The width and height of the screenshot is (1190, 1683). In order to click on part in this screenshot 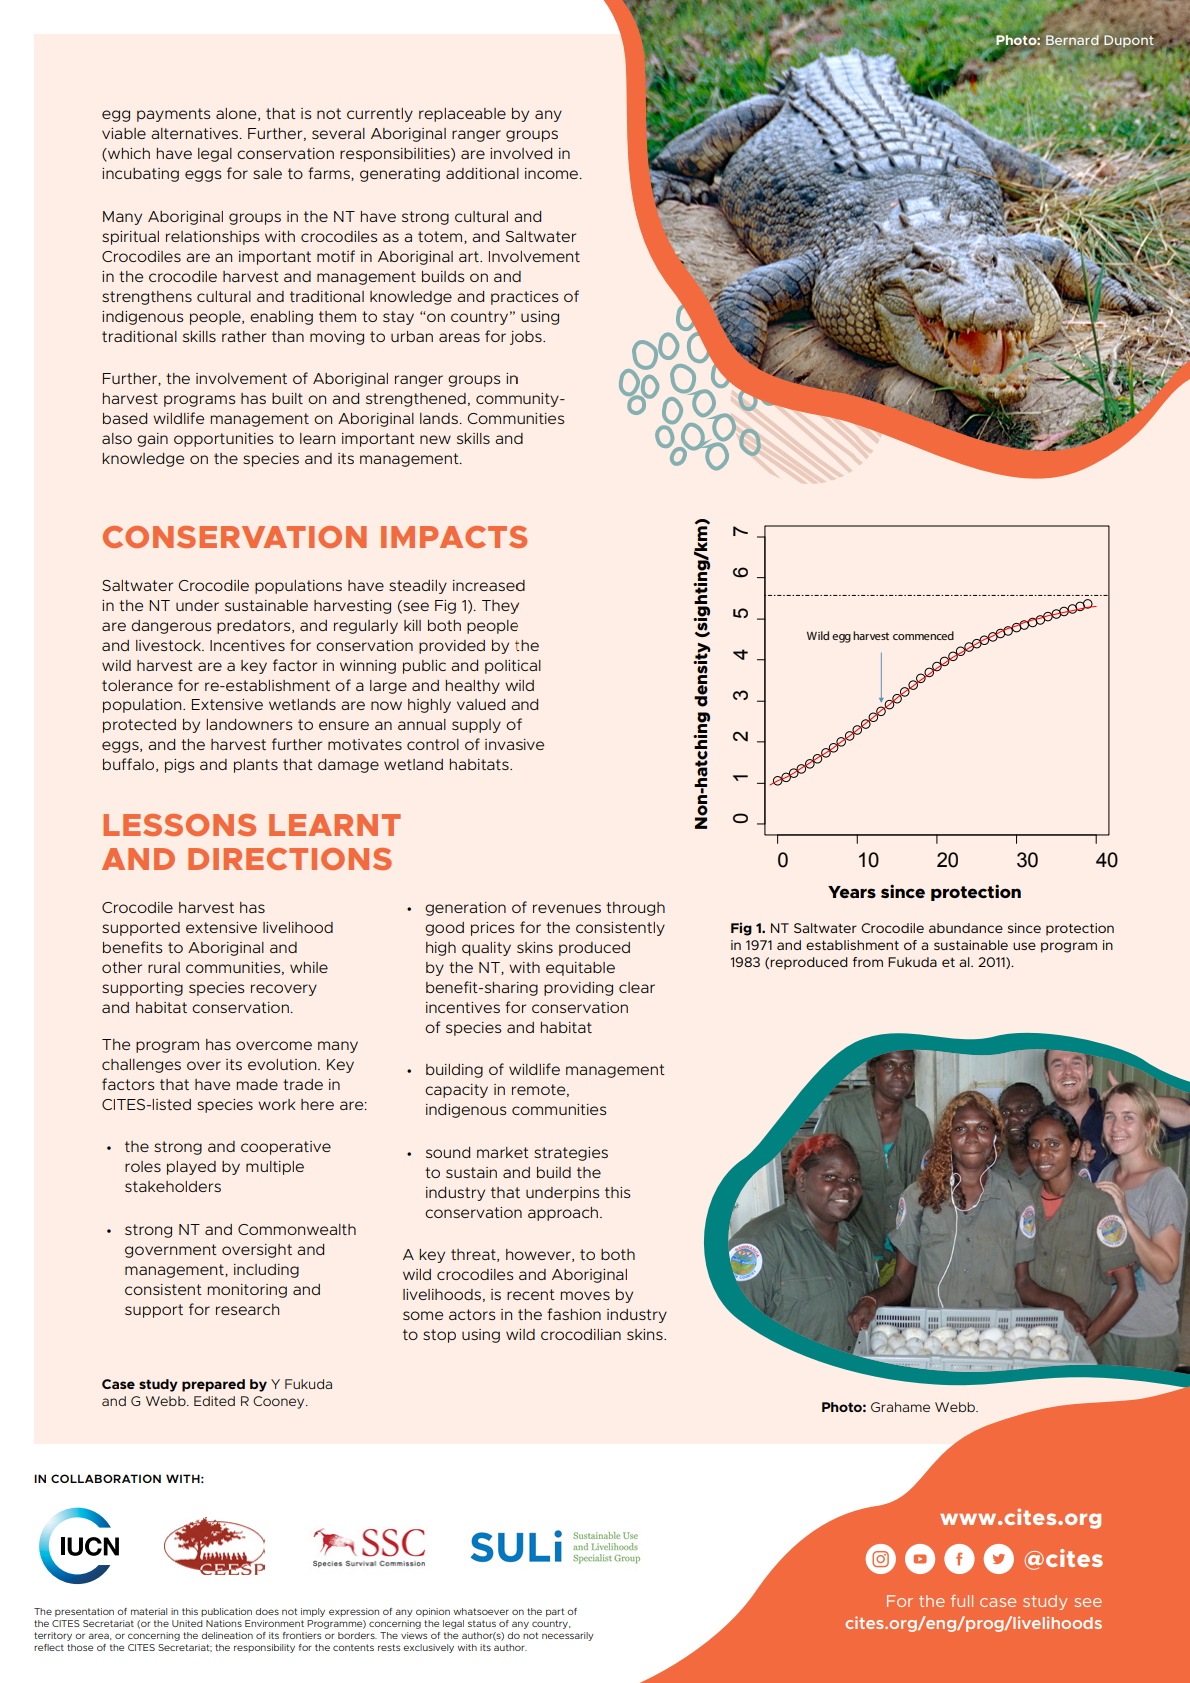, I will do `click(555, 1612)`.
